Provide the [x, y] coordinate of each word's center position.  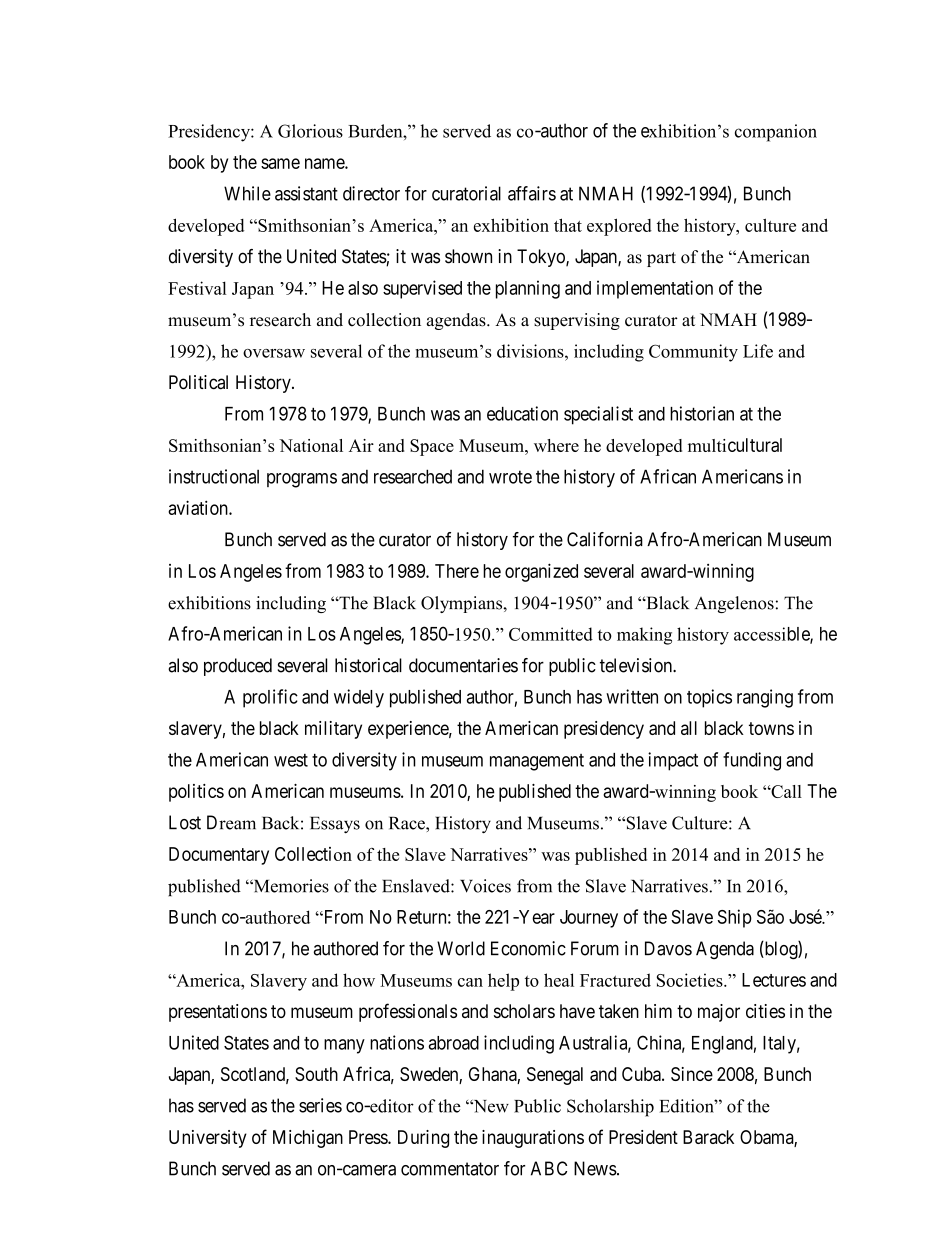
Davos [668, 948]
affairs [532, 193]
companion [776, 133]
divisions [531, 351]
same [280, 163]
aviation [199, 507]
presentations [218, 1013]
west [291, 760]
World [461, 948]
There [457, 571]
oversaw [274, 353]
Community [693, 353]
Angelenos [734, 604]
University [208, 1139]
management [537, 762]
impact [673, 761]
